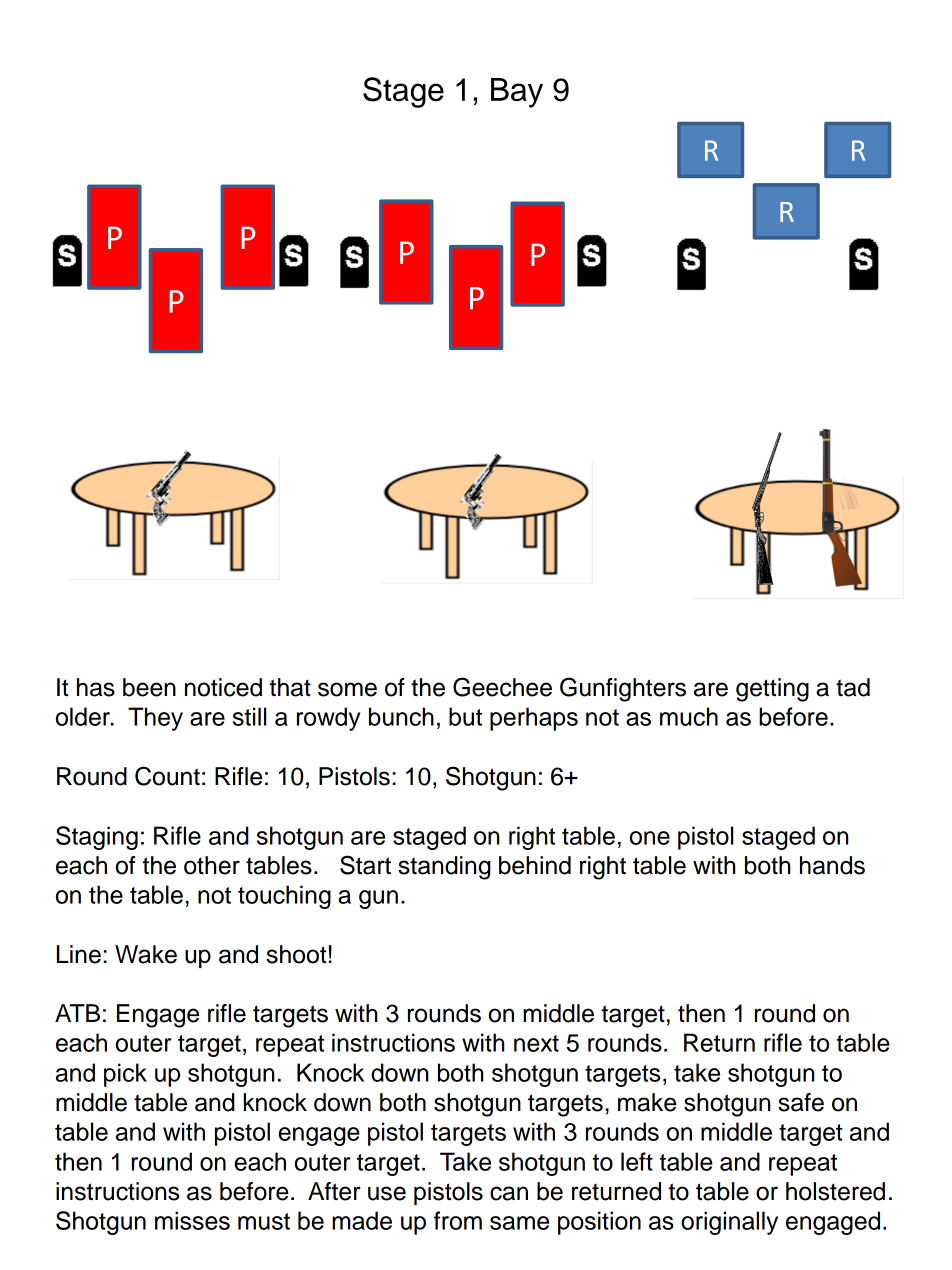 This screenshot has width=952, height=1270. I want to click on misses, so click(192, 1220).
